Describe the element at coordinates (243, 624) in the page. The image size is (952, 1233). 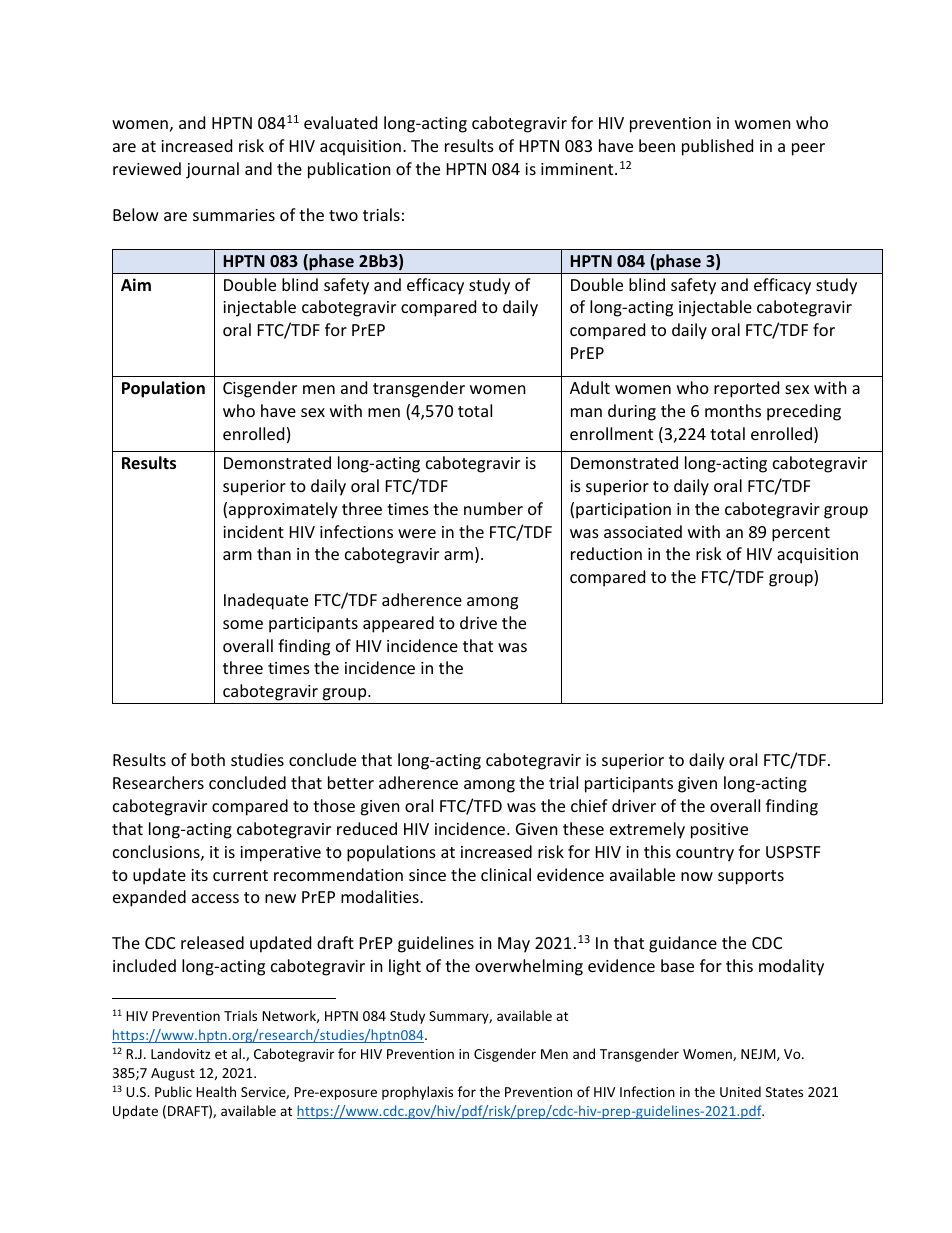
I see `some` at that location.
